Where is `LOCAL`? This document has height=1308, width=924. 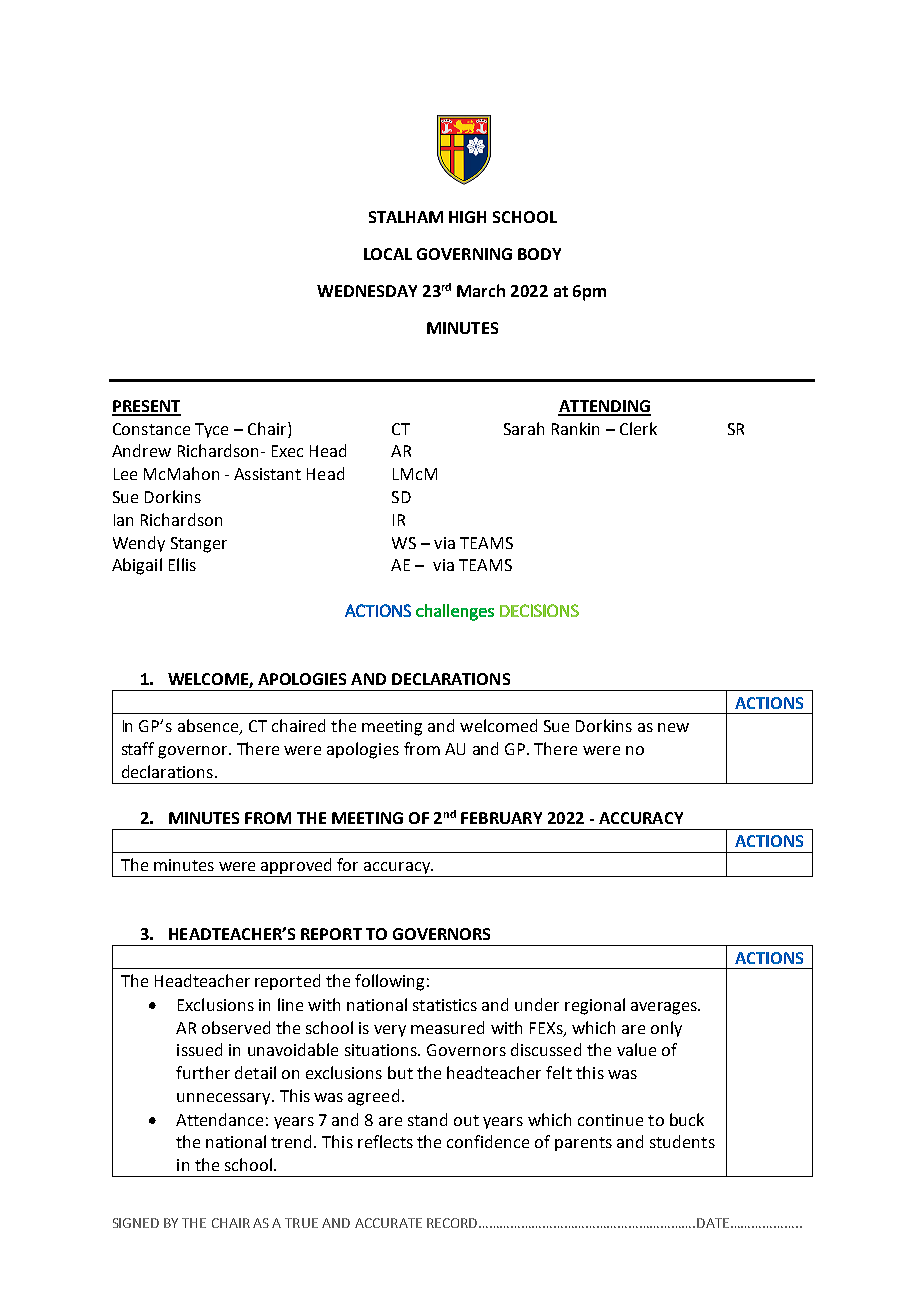 LOCAL is located at coordinates (388, 254).
